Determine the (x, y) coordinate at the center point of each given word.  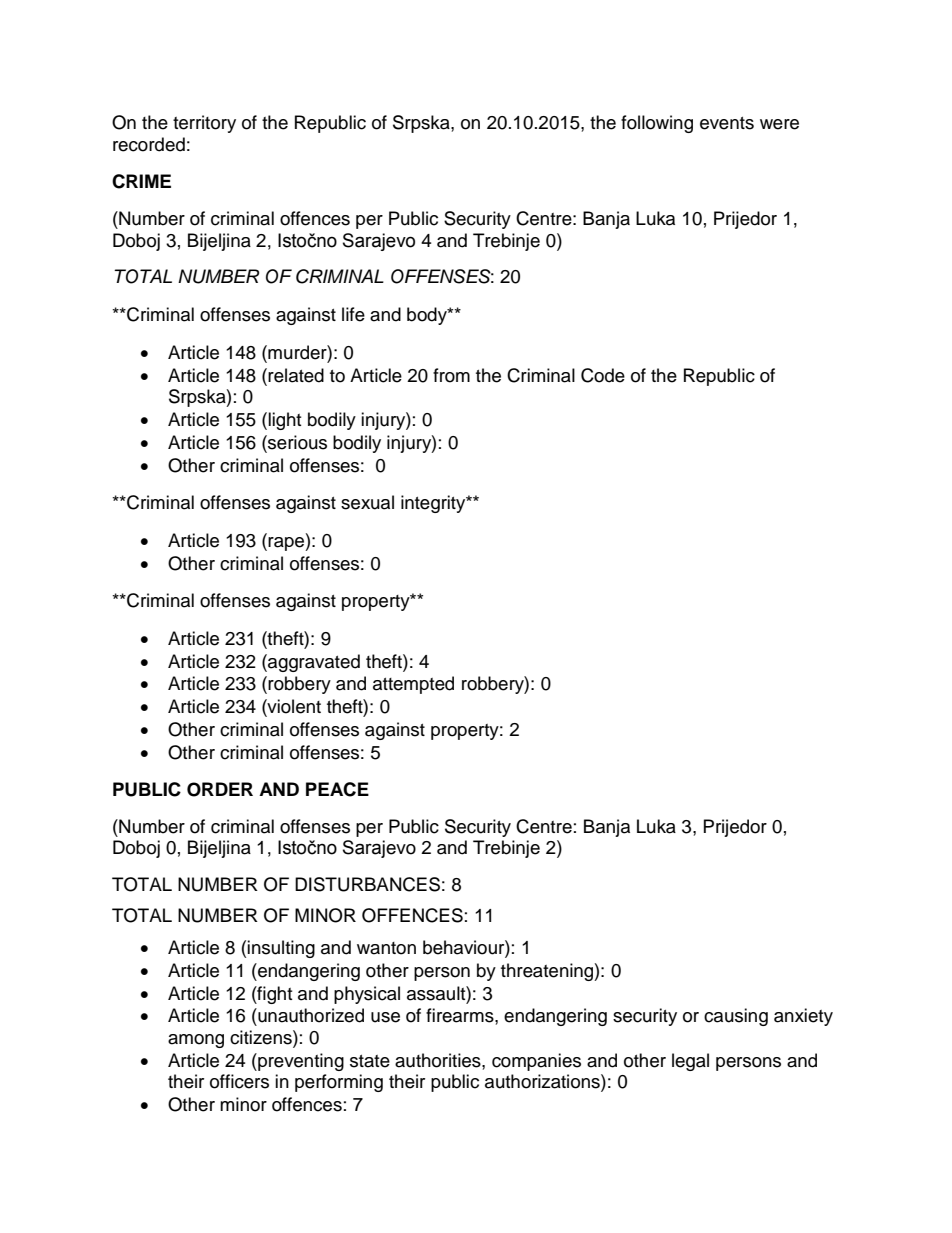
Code (603, 375)
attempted (413, 685)
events (727, 123)
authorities (439, 1060)
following (657, 124)
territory (204, 124)
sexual (367, 502)
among (196, 1041)
